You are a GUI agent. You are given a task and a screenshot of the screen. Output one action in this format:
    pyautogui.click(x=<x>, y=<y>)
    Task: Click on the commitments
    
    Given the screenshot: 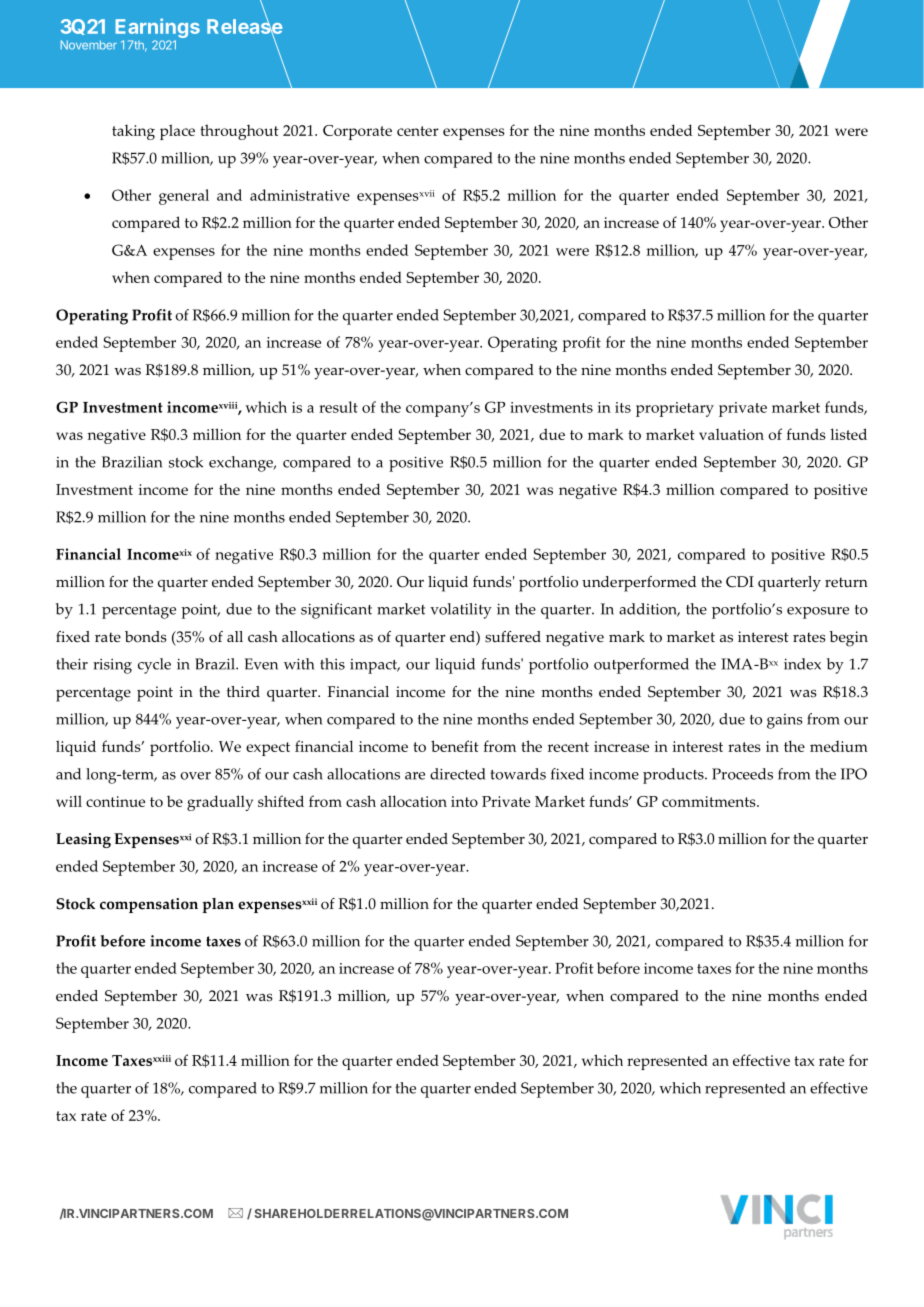 What is the action you would take?
    pyautogui.click(x=710, y=801)
